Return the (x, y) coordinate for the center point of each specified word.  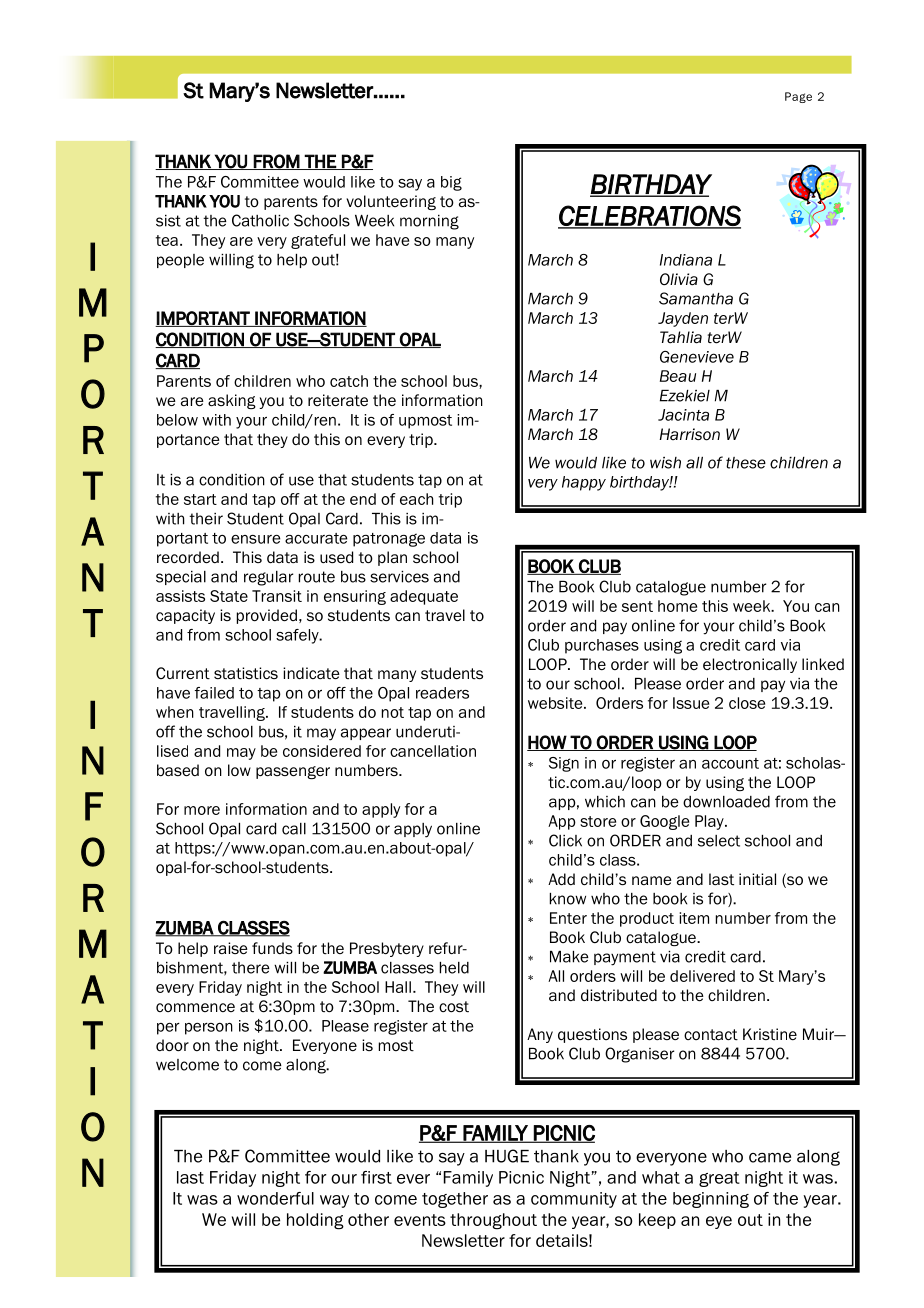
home (677, 606)
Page (798, 97)
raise (231, 948)
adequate (424, 597)
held (454, 968)
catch (349, 381)
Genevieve (697, 357)
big (451, 183)
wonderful (275, 1198)
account (730, 763)
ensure (256, 539)
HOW (547, 743)
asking (232, 401)
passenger (293, 772)
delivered (702, 976)
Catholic (260, 220)
